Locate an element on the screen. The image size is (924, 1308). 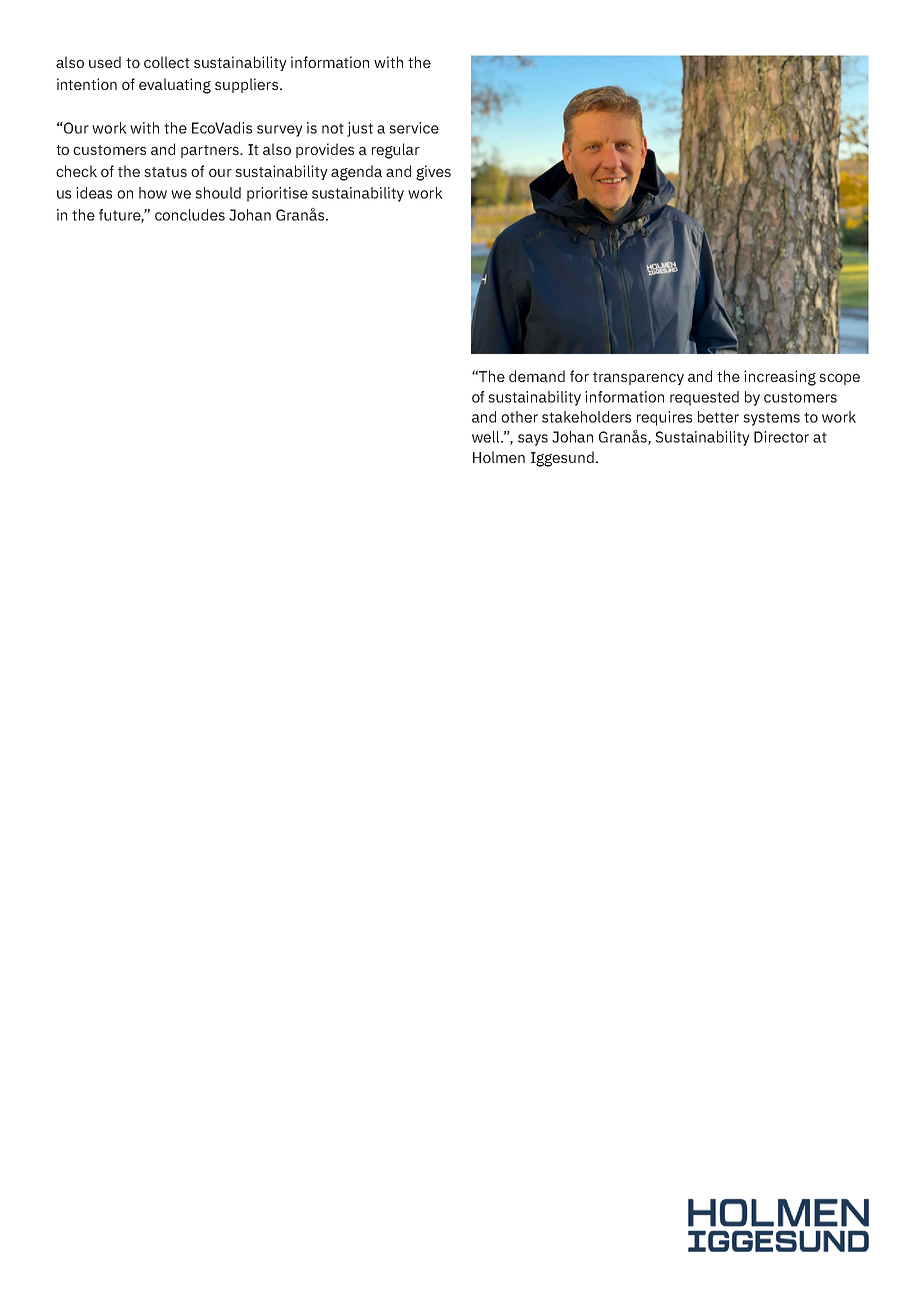
suppliers is located at coordinates (246, 85).
